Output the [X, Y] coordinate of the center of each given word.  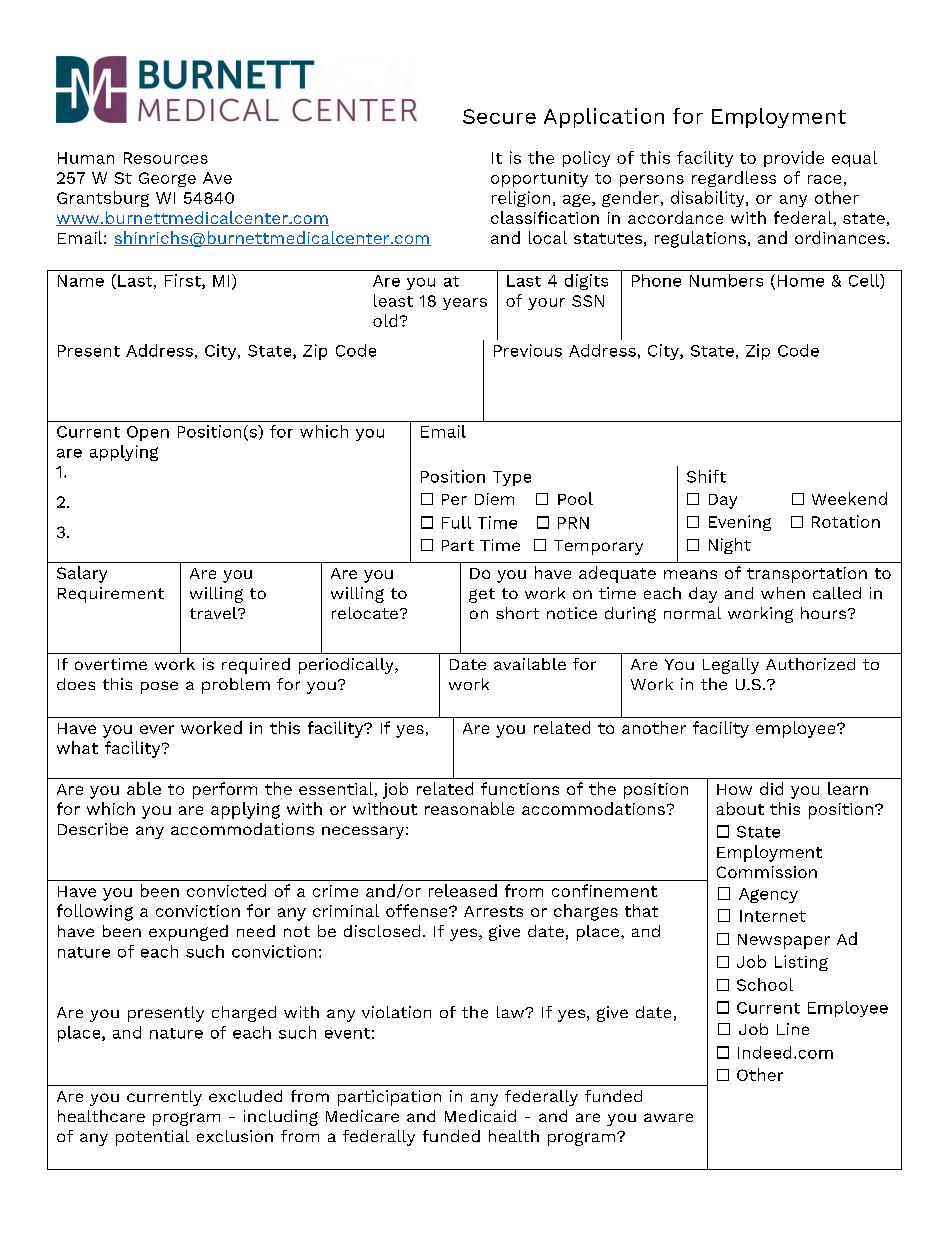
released [463, 890]
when [783, 593]
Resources [166, 158]
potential [152, 1138]
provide [794, 159]
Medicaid [480, 1116]
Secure [499, 116]
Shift [706, 476]
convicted [226, 890]
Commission [767, 872]
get [482, 595]
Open [148, 433]
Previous [528, 350]
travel [214, 613]
